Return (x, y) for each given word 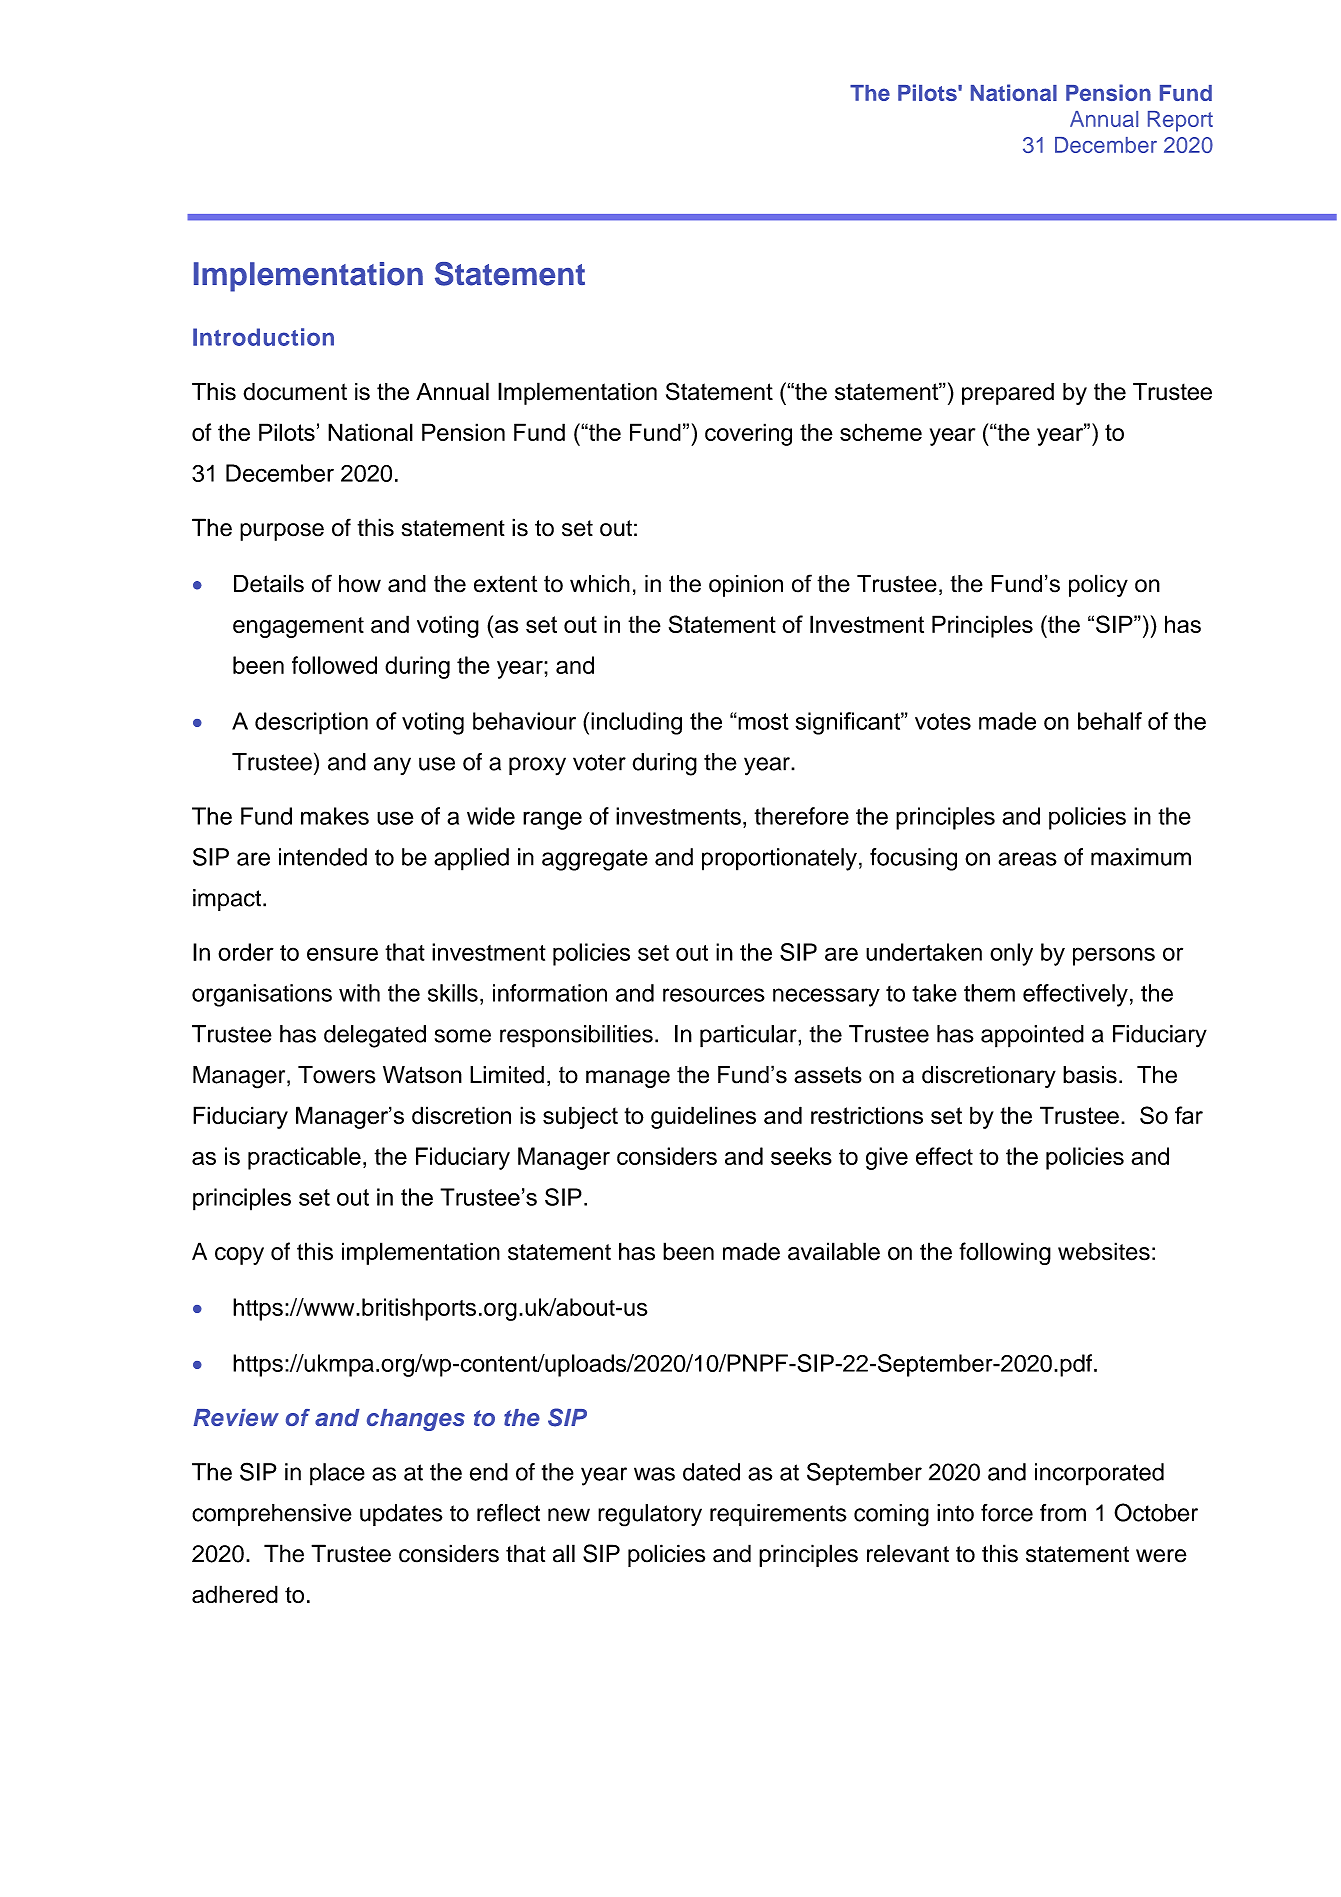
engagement (298, 627)
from (1063, 1513)
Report (1180, 121)
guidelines (703, 1117)
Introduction (263, 337)
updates (401, 1515)
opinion (746, 586)
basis (1090, 1075)
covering (748, 434)
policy (1098, 585)
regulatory (650, 1515)
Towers (337, 1075)
